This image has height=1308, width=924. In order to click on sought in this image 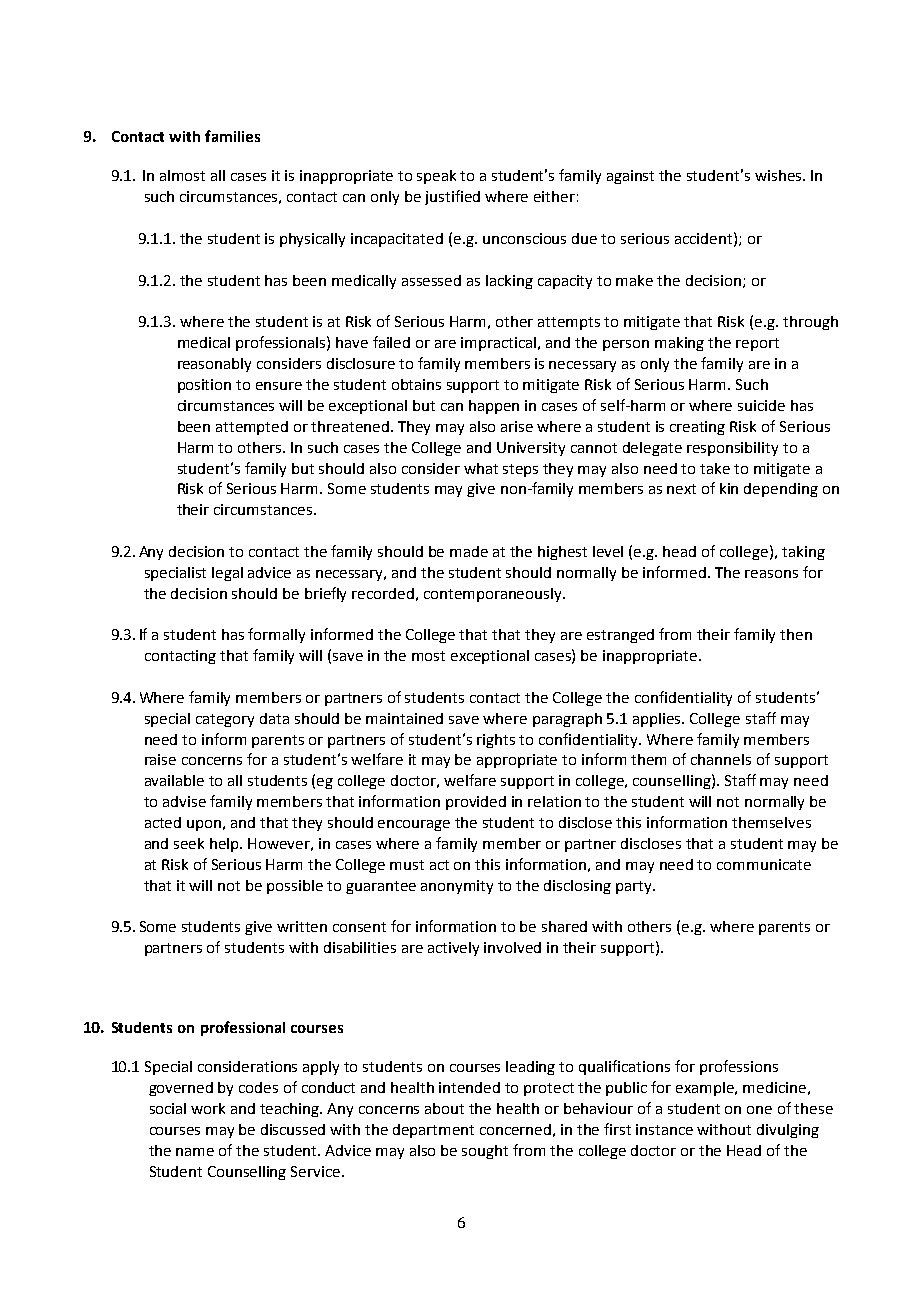, I will do `click(485, 1152)`.
